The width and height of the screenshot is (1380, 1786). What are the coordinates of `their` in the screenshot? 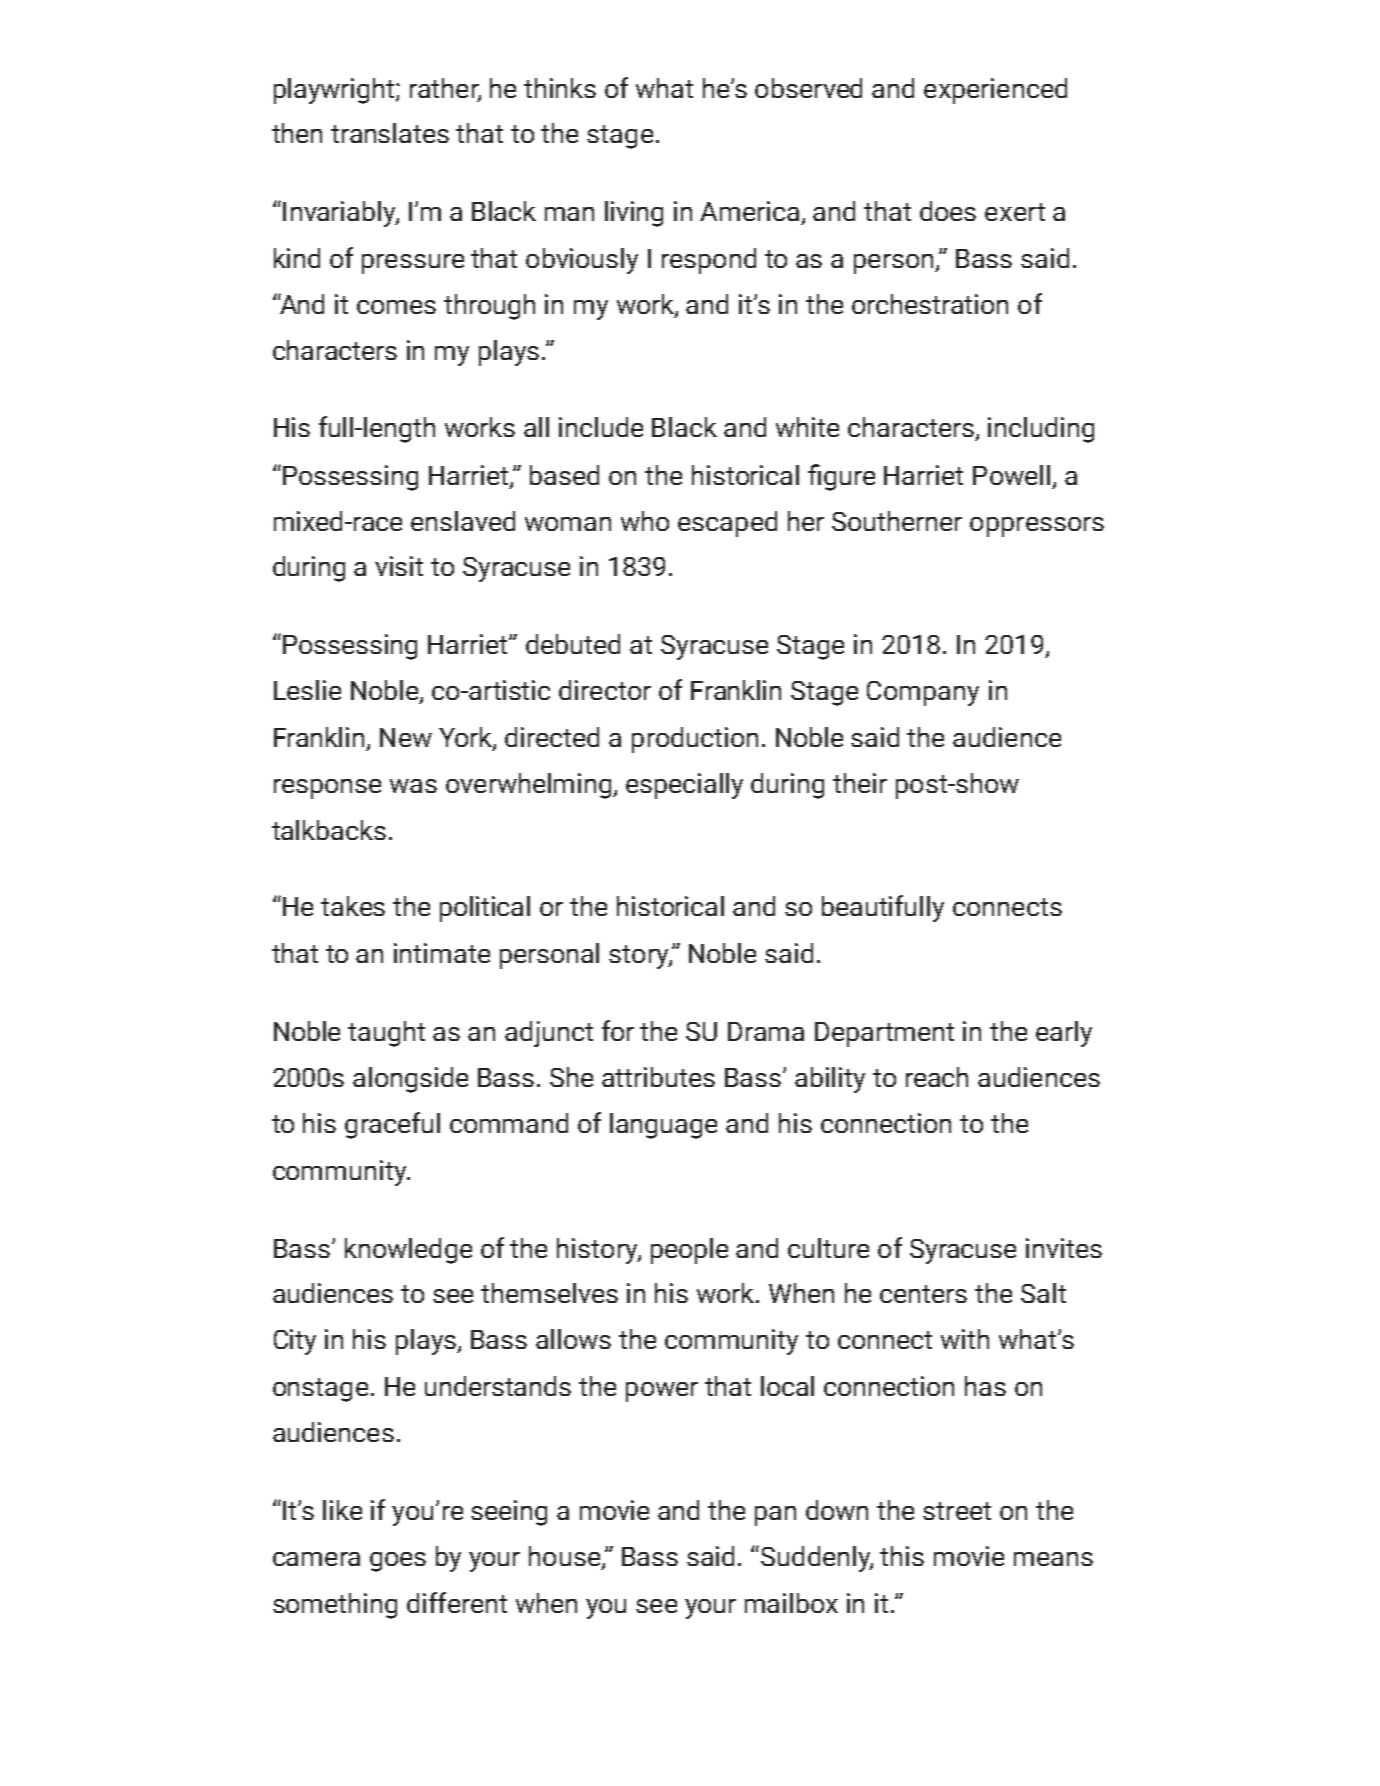 It's located at (860, 783).
